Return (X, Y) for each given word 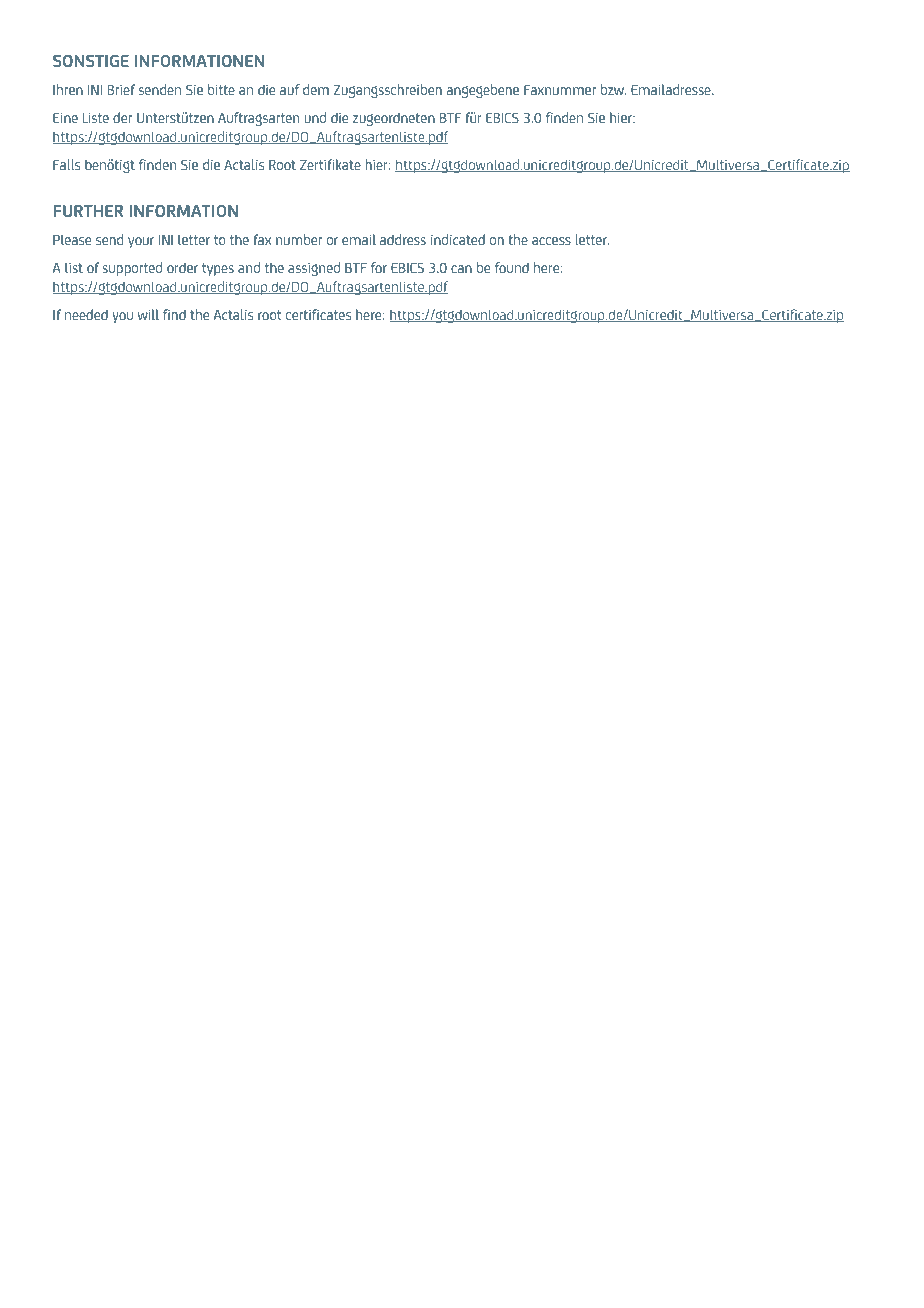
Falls (66, 164)
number (299, 239)
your (141, 242)
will (148, 314)
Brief (121, 89)
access (551, 241)
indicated (458, 239)
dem (316, 89)
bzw (613, 89)
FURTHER (88, 211)
